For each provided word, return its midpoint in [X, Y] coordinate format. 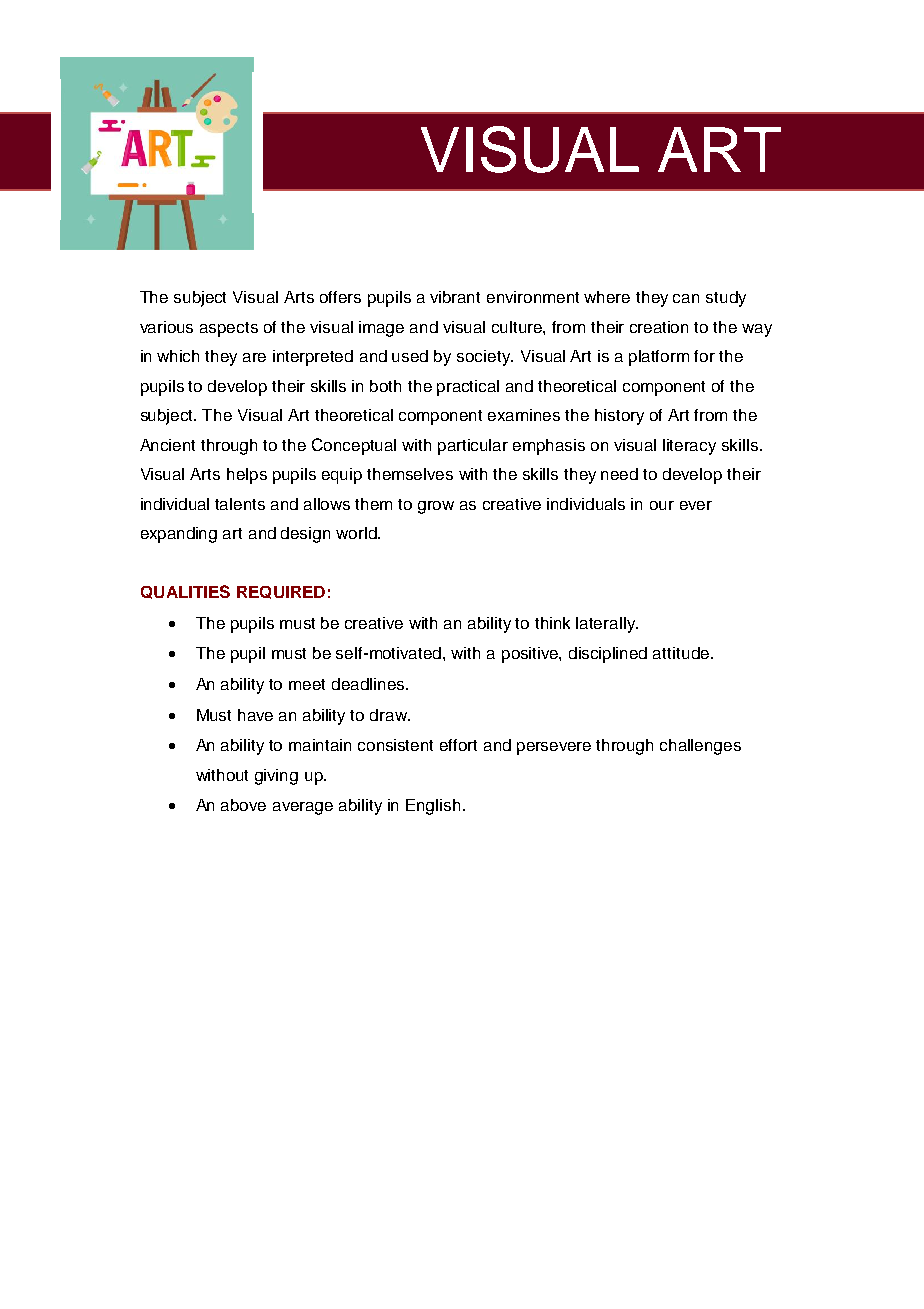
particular [473, 447]
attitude [681, 653]
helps [247, 476]
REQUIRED [281, 592]
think [552, 623]
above [243, 805]
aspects [229, 329]
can [686, 298]
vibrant [455, 297]
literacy [689, 447]
